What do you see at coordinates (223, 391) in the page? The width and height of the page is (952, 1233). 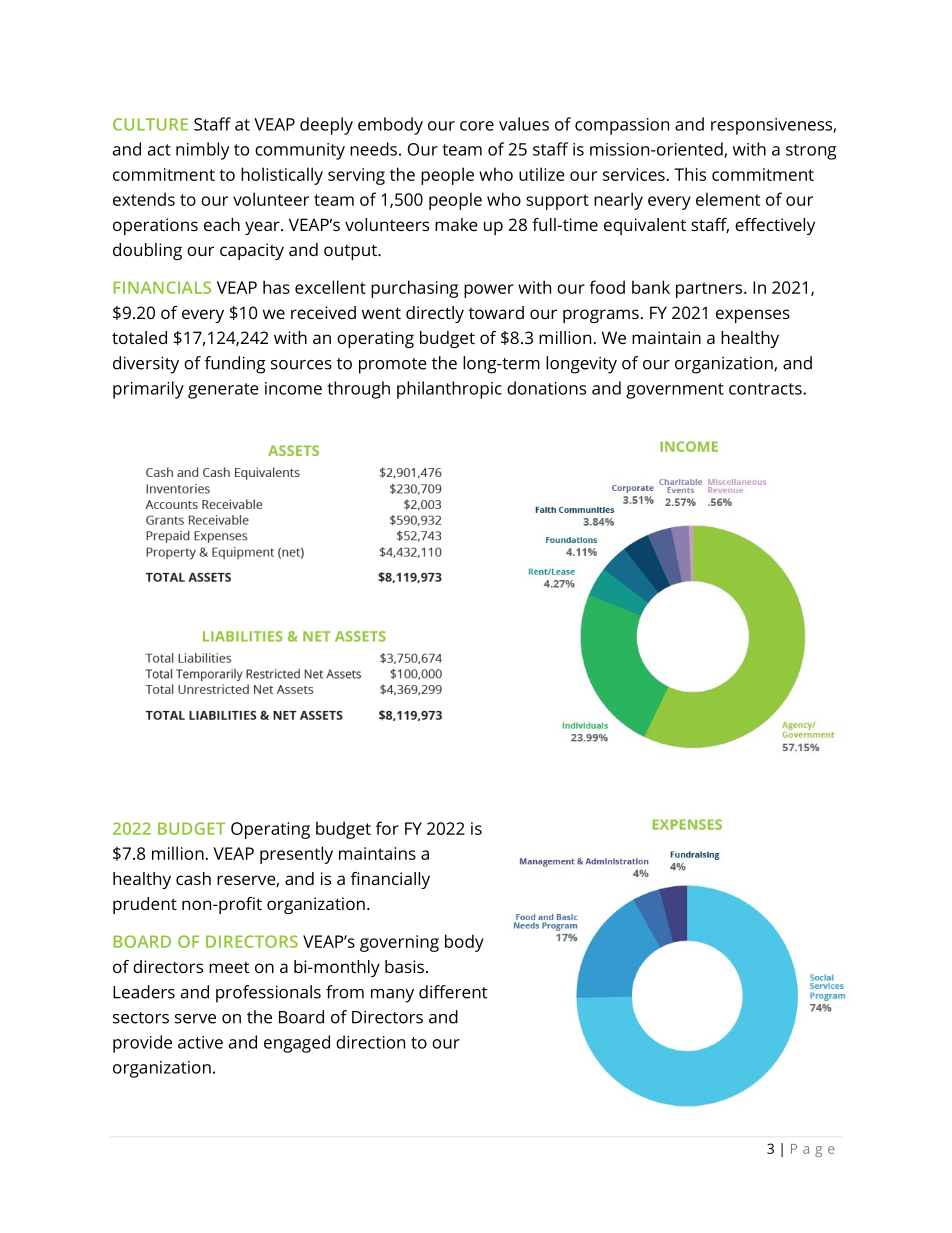 I see `generate` at bounding box center [223, 391].
